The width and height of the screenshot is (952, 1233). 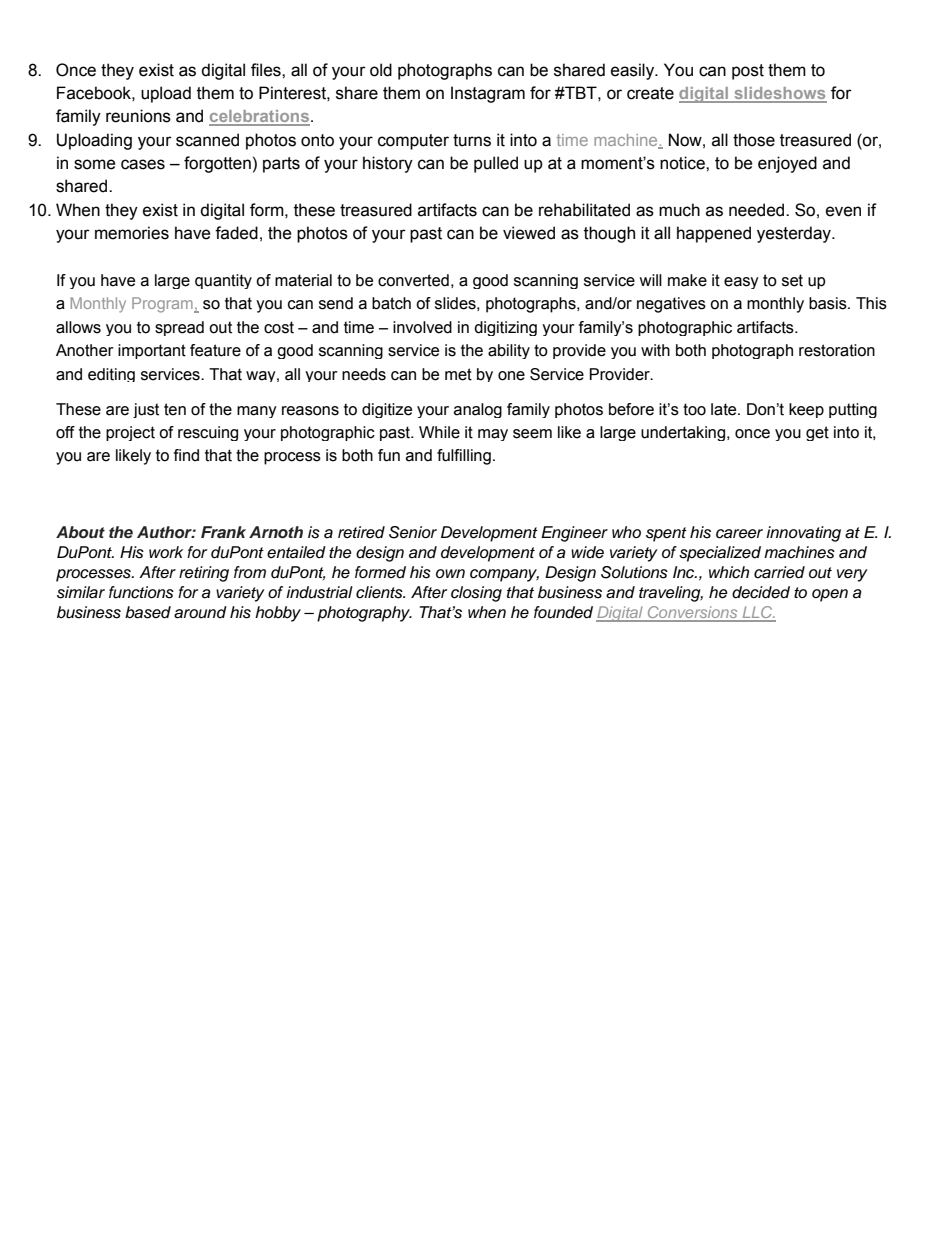 What do you see at coordinates (141, 592) in the screenshot?
I see `functions` at bounding box center [141, 592].
